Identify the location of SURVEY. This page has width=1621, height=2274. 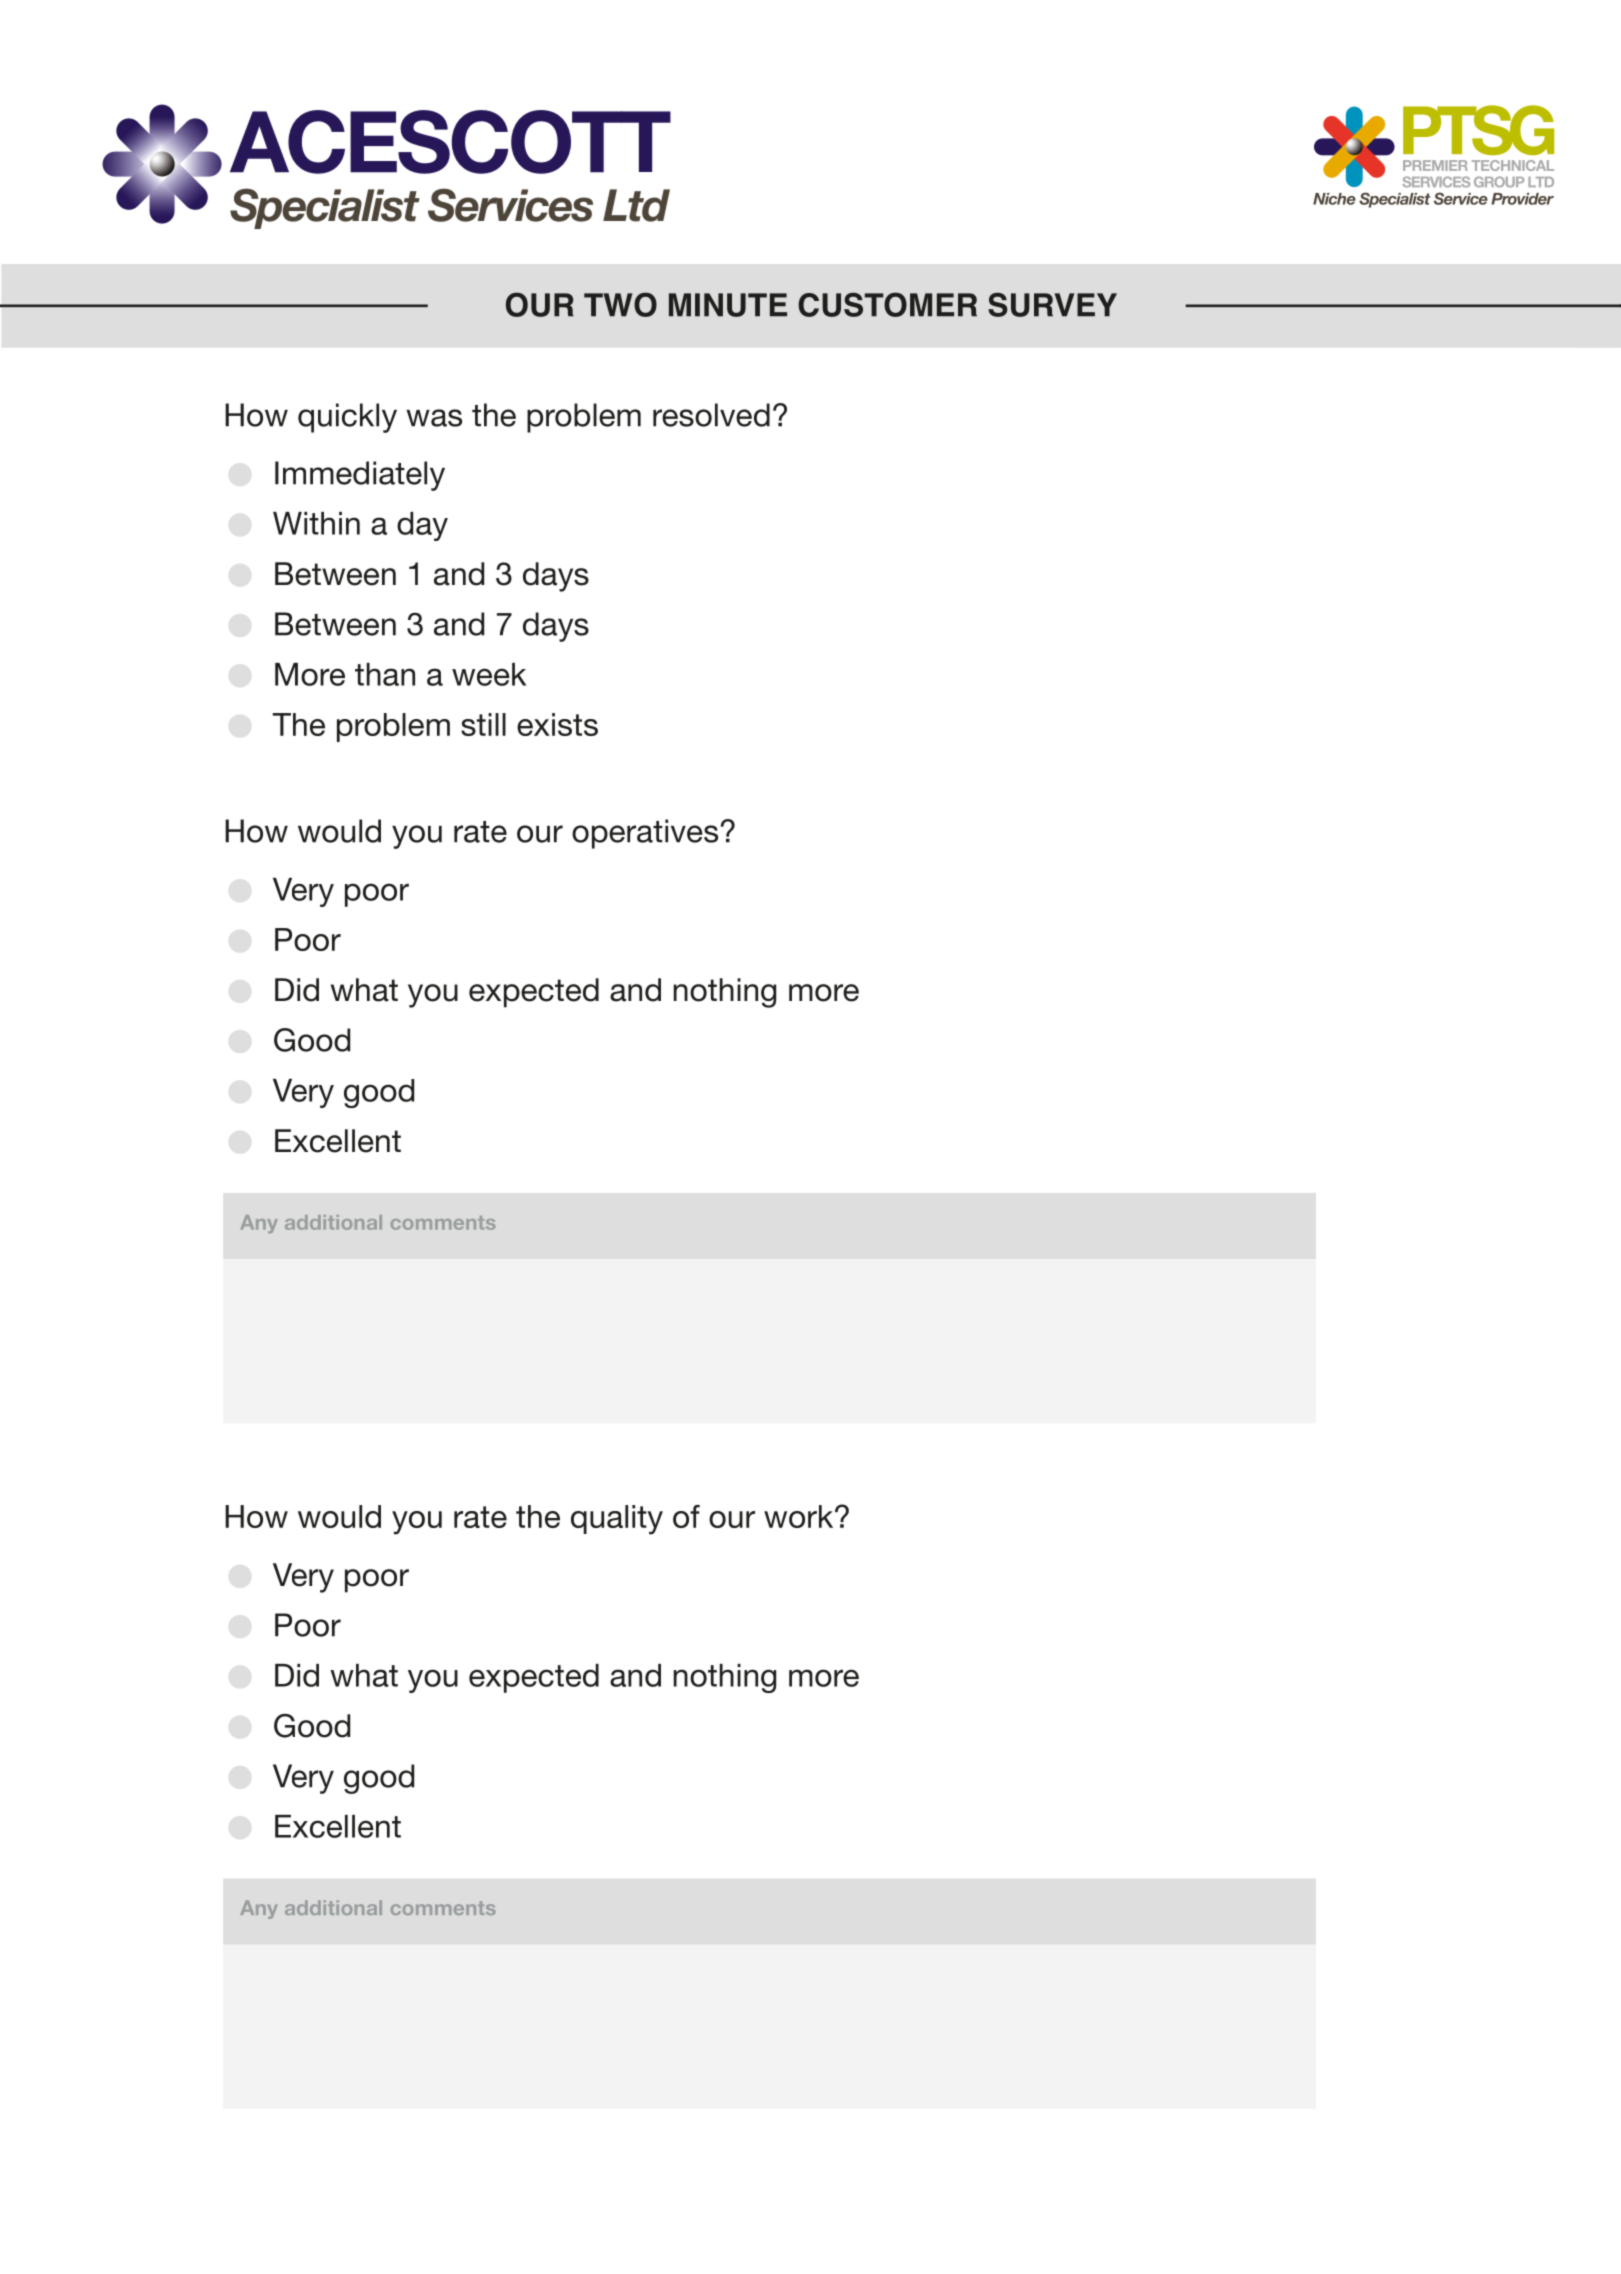
(1052, 304).
